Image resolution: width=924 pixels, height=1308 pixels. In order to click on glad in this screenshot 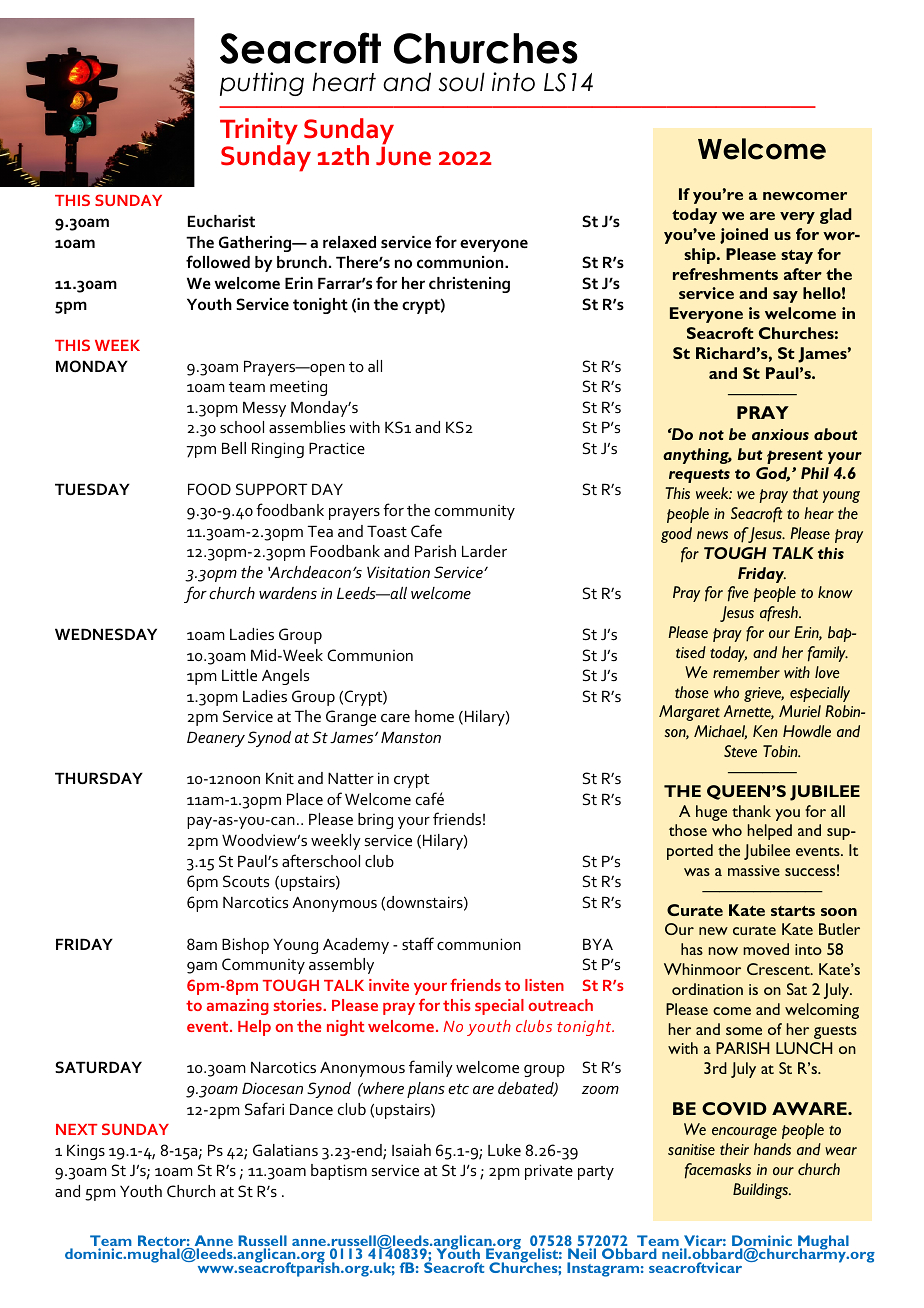, I will do `click(836, 216)`.
